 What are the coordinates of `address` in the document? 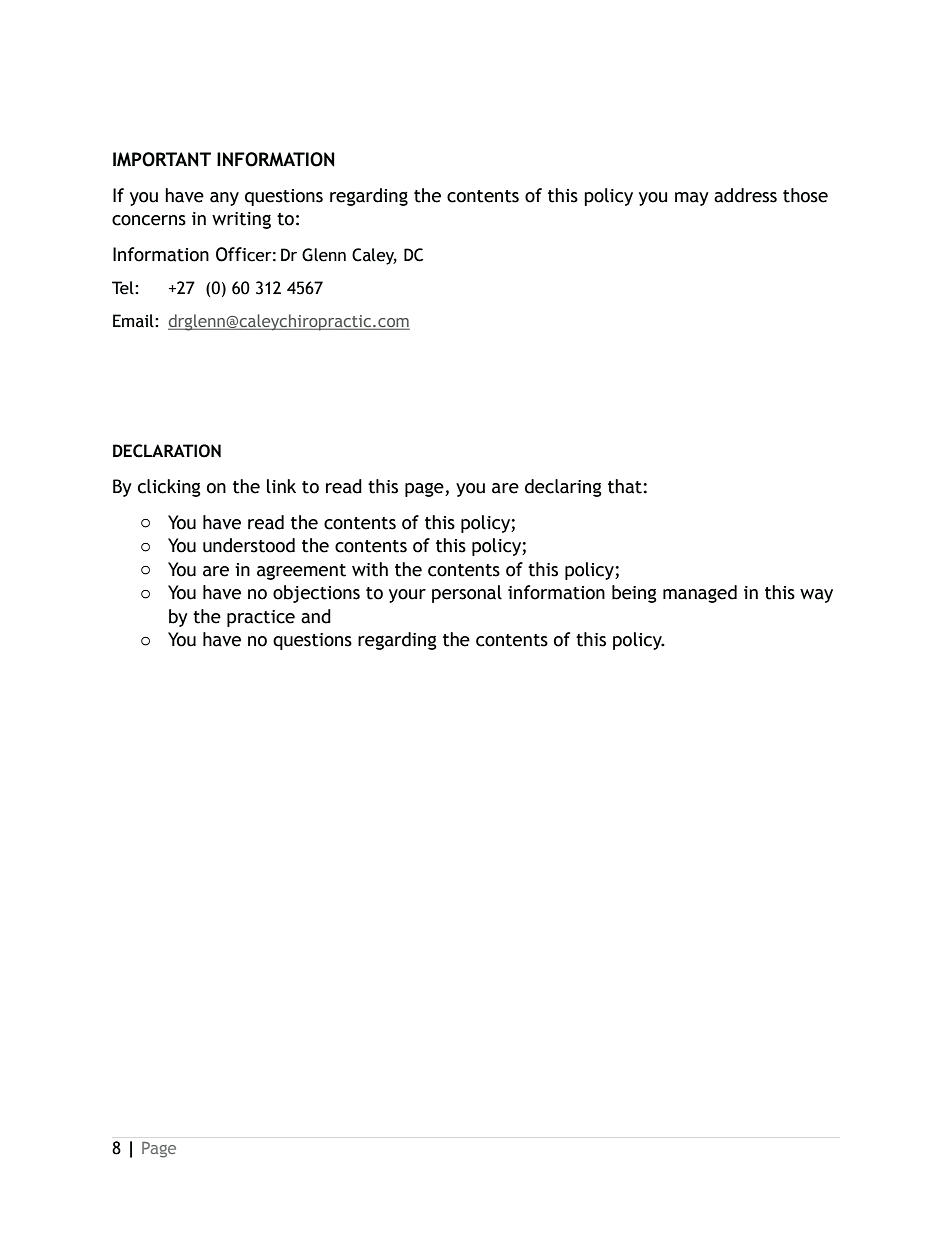 It's located at (745, 195).
